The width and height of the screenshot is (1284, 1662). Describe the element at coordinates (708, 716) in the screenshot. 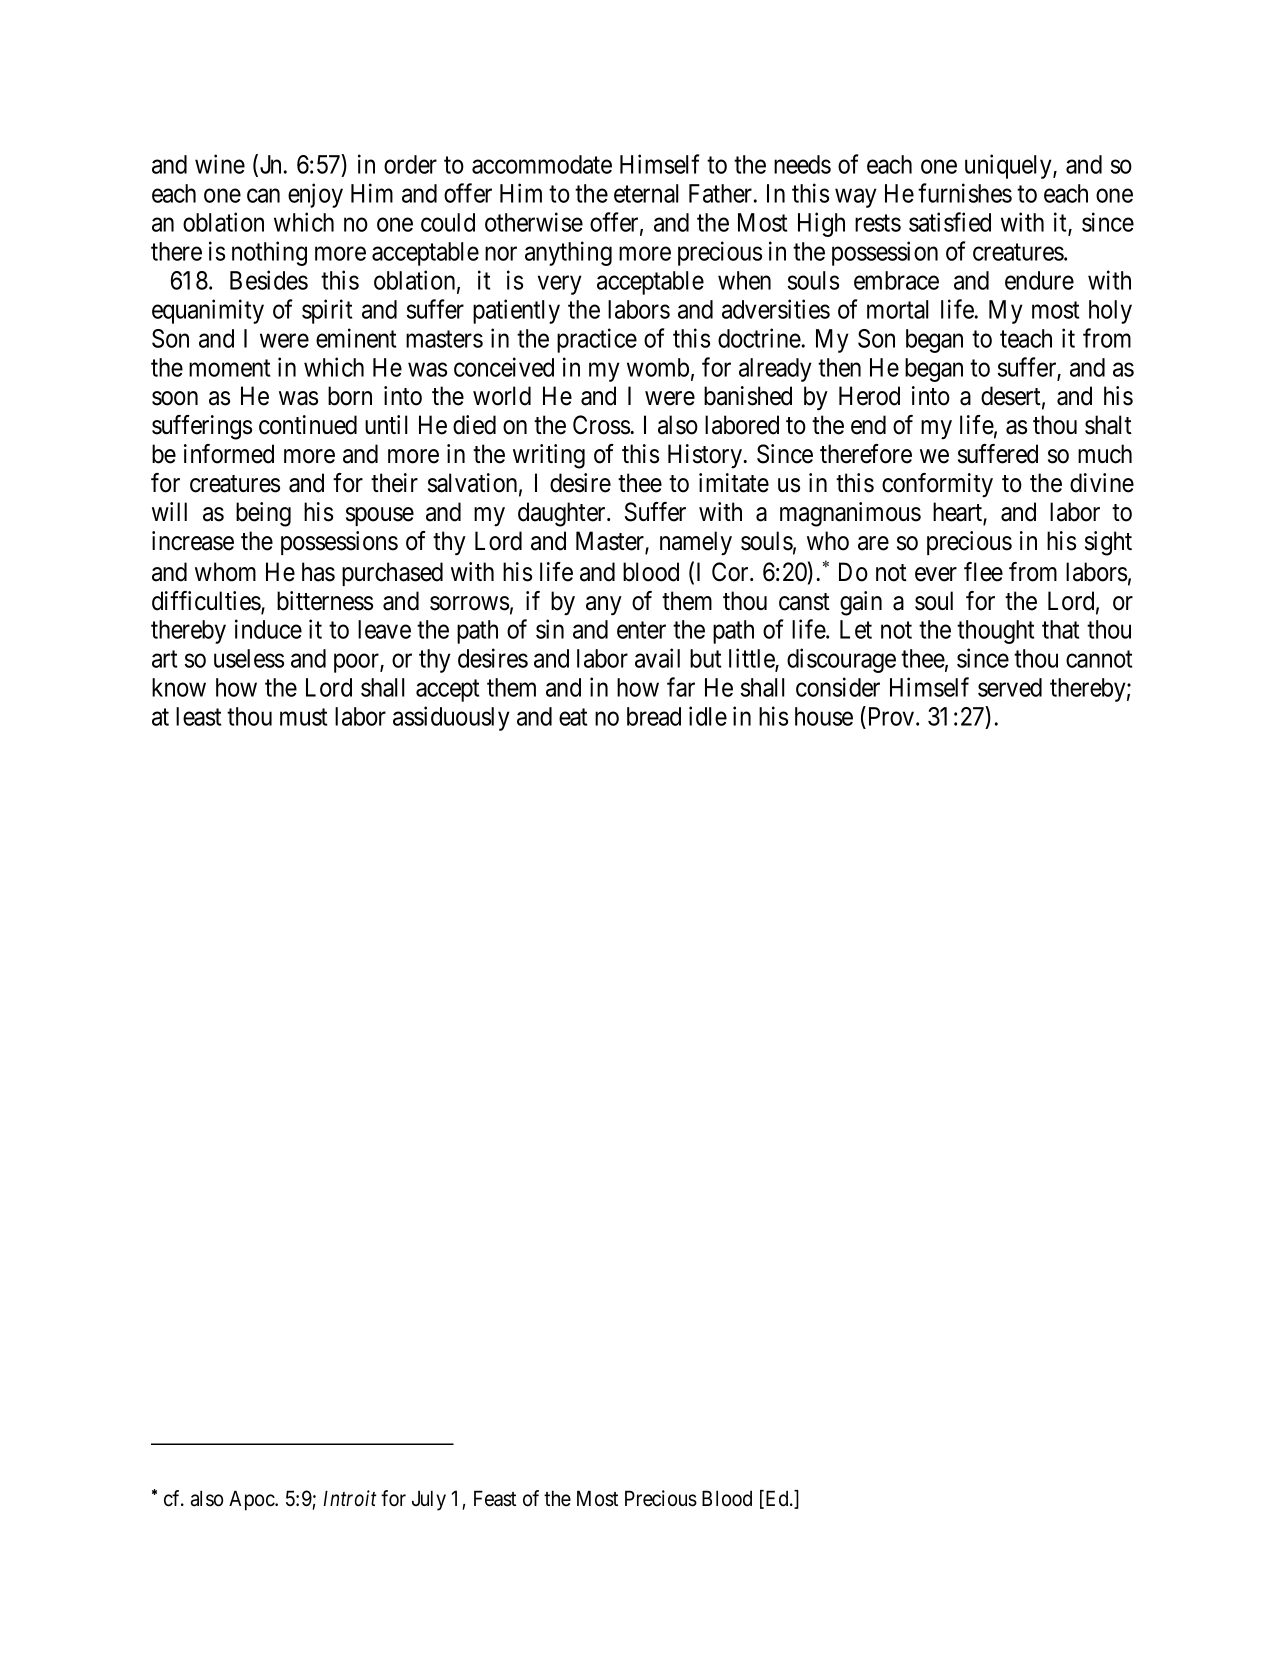

I see `idle` at that location.
